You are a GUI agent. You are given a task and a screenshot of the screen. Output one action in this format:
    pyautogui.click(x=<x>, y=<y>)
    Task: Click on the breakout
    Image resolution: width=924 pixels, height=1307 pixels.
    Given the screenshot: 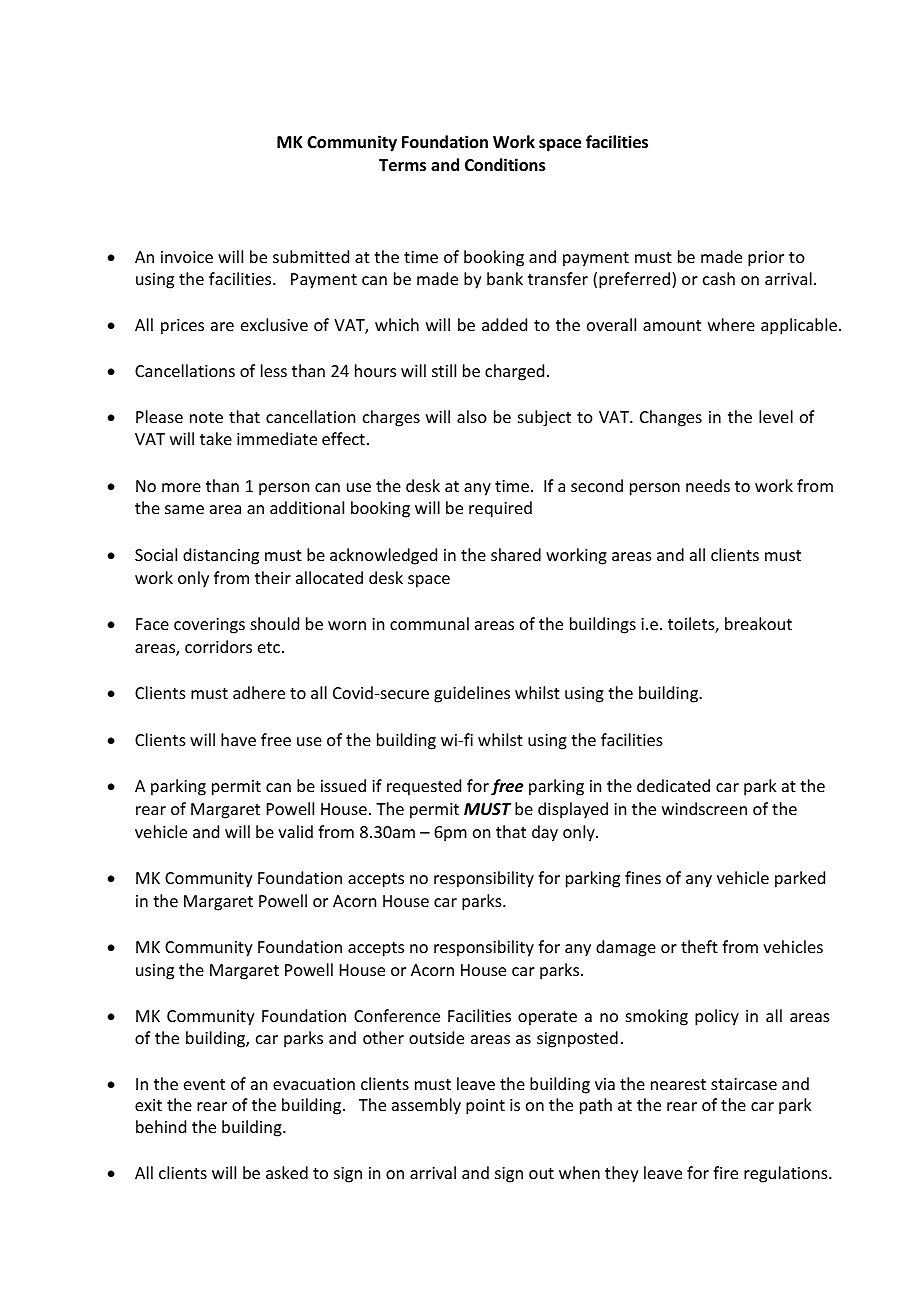 What is the action you would take?
    pyautogui.click(x=758, y=623)
